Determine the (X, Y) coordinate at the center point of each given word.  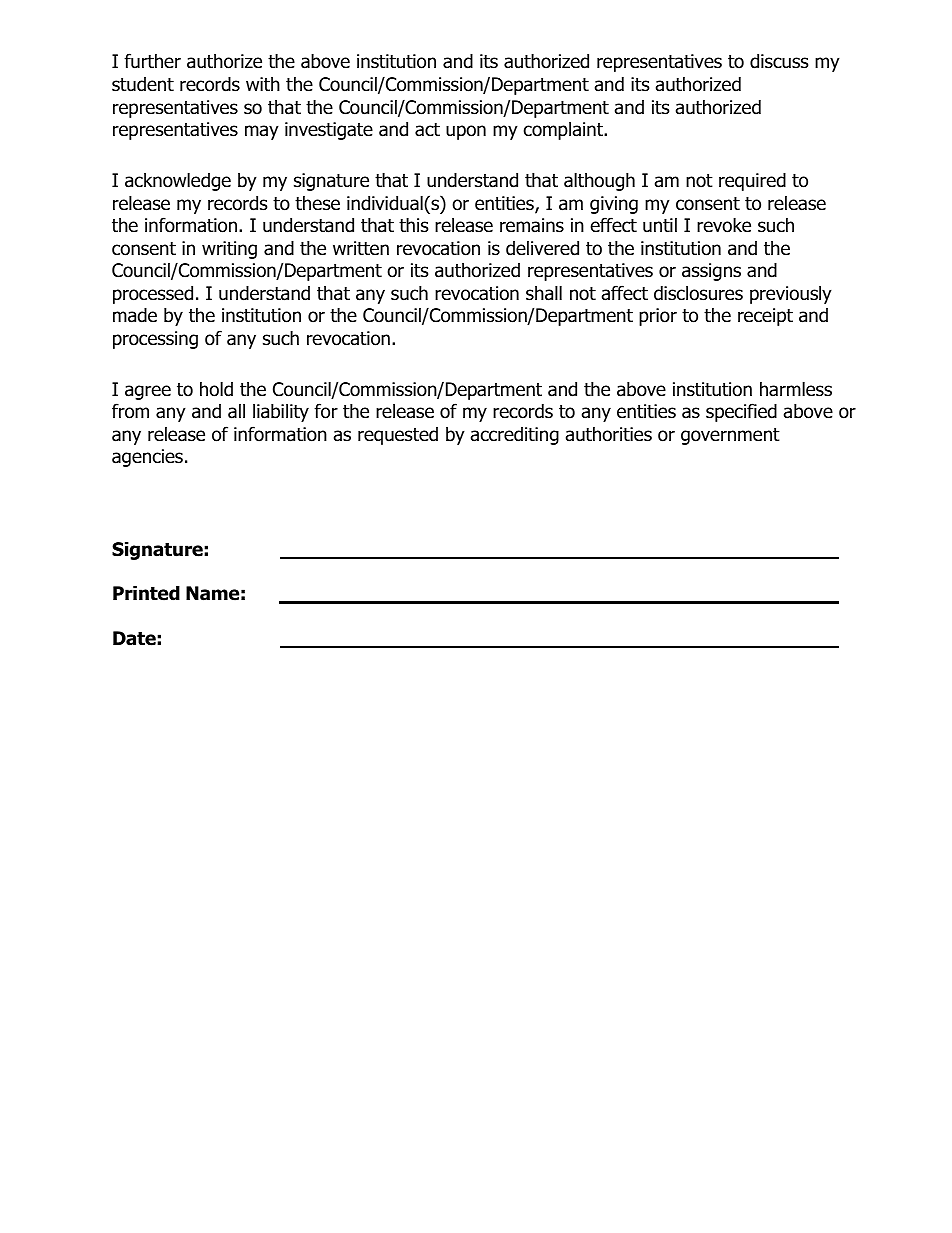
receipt (765, 317)
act (427, 130)
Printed (146, 593)
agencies (147, 458)
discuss (779, 61)
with (263, 83)
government (730, 436)
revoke (724, 225)
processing (155, 340)
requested (398, 436)
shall (544, 293)
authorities (609, 434)
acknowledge (178, 181)
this (413, 225)
